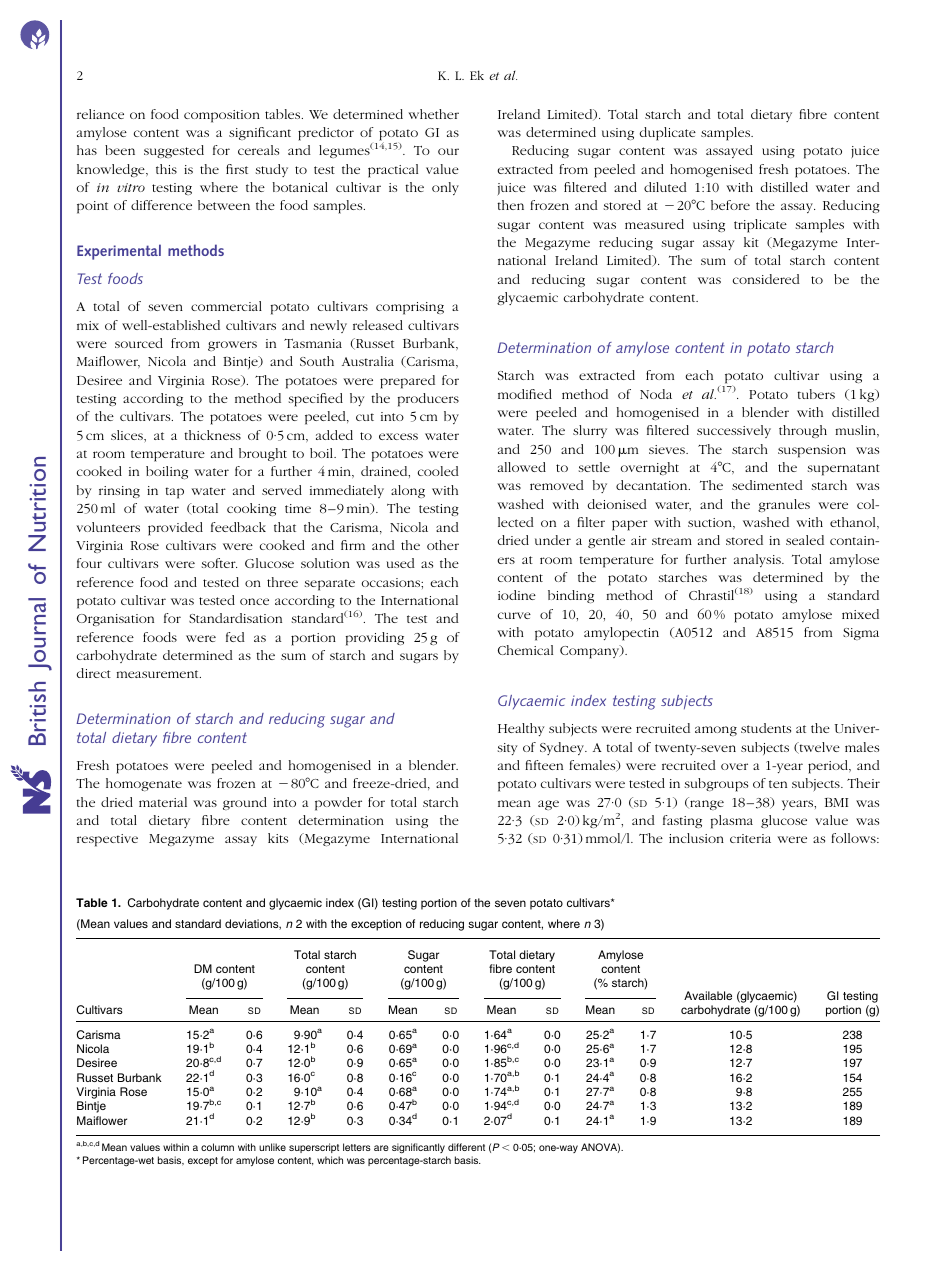 The width and height of the screenshot is (952, 1271). Describe the element at coordinates (217, 1147) in the screenshot. I see `column` at that location.
